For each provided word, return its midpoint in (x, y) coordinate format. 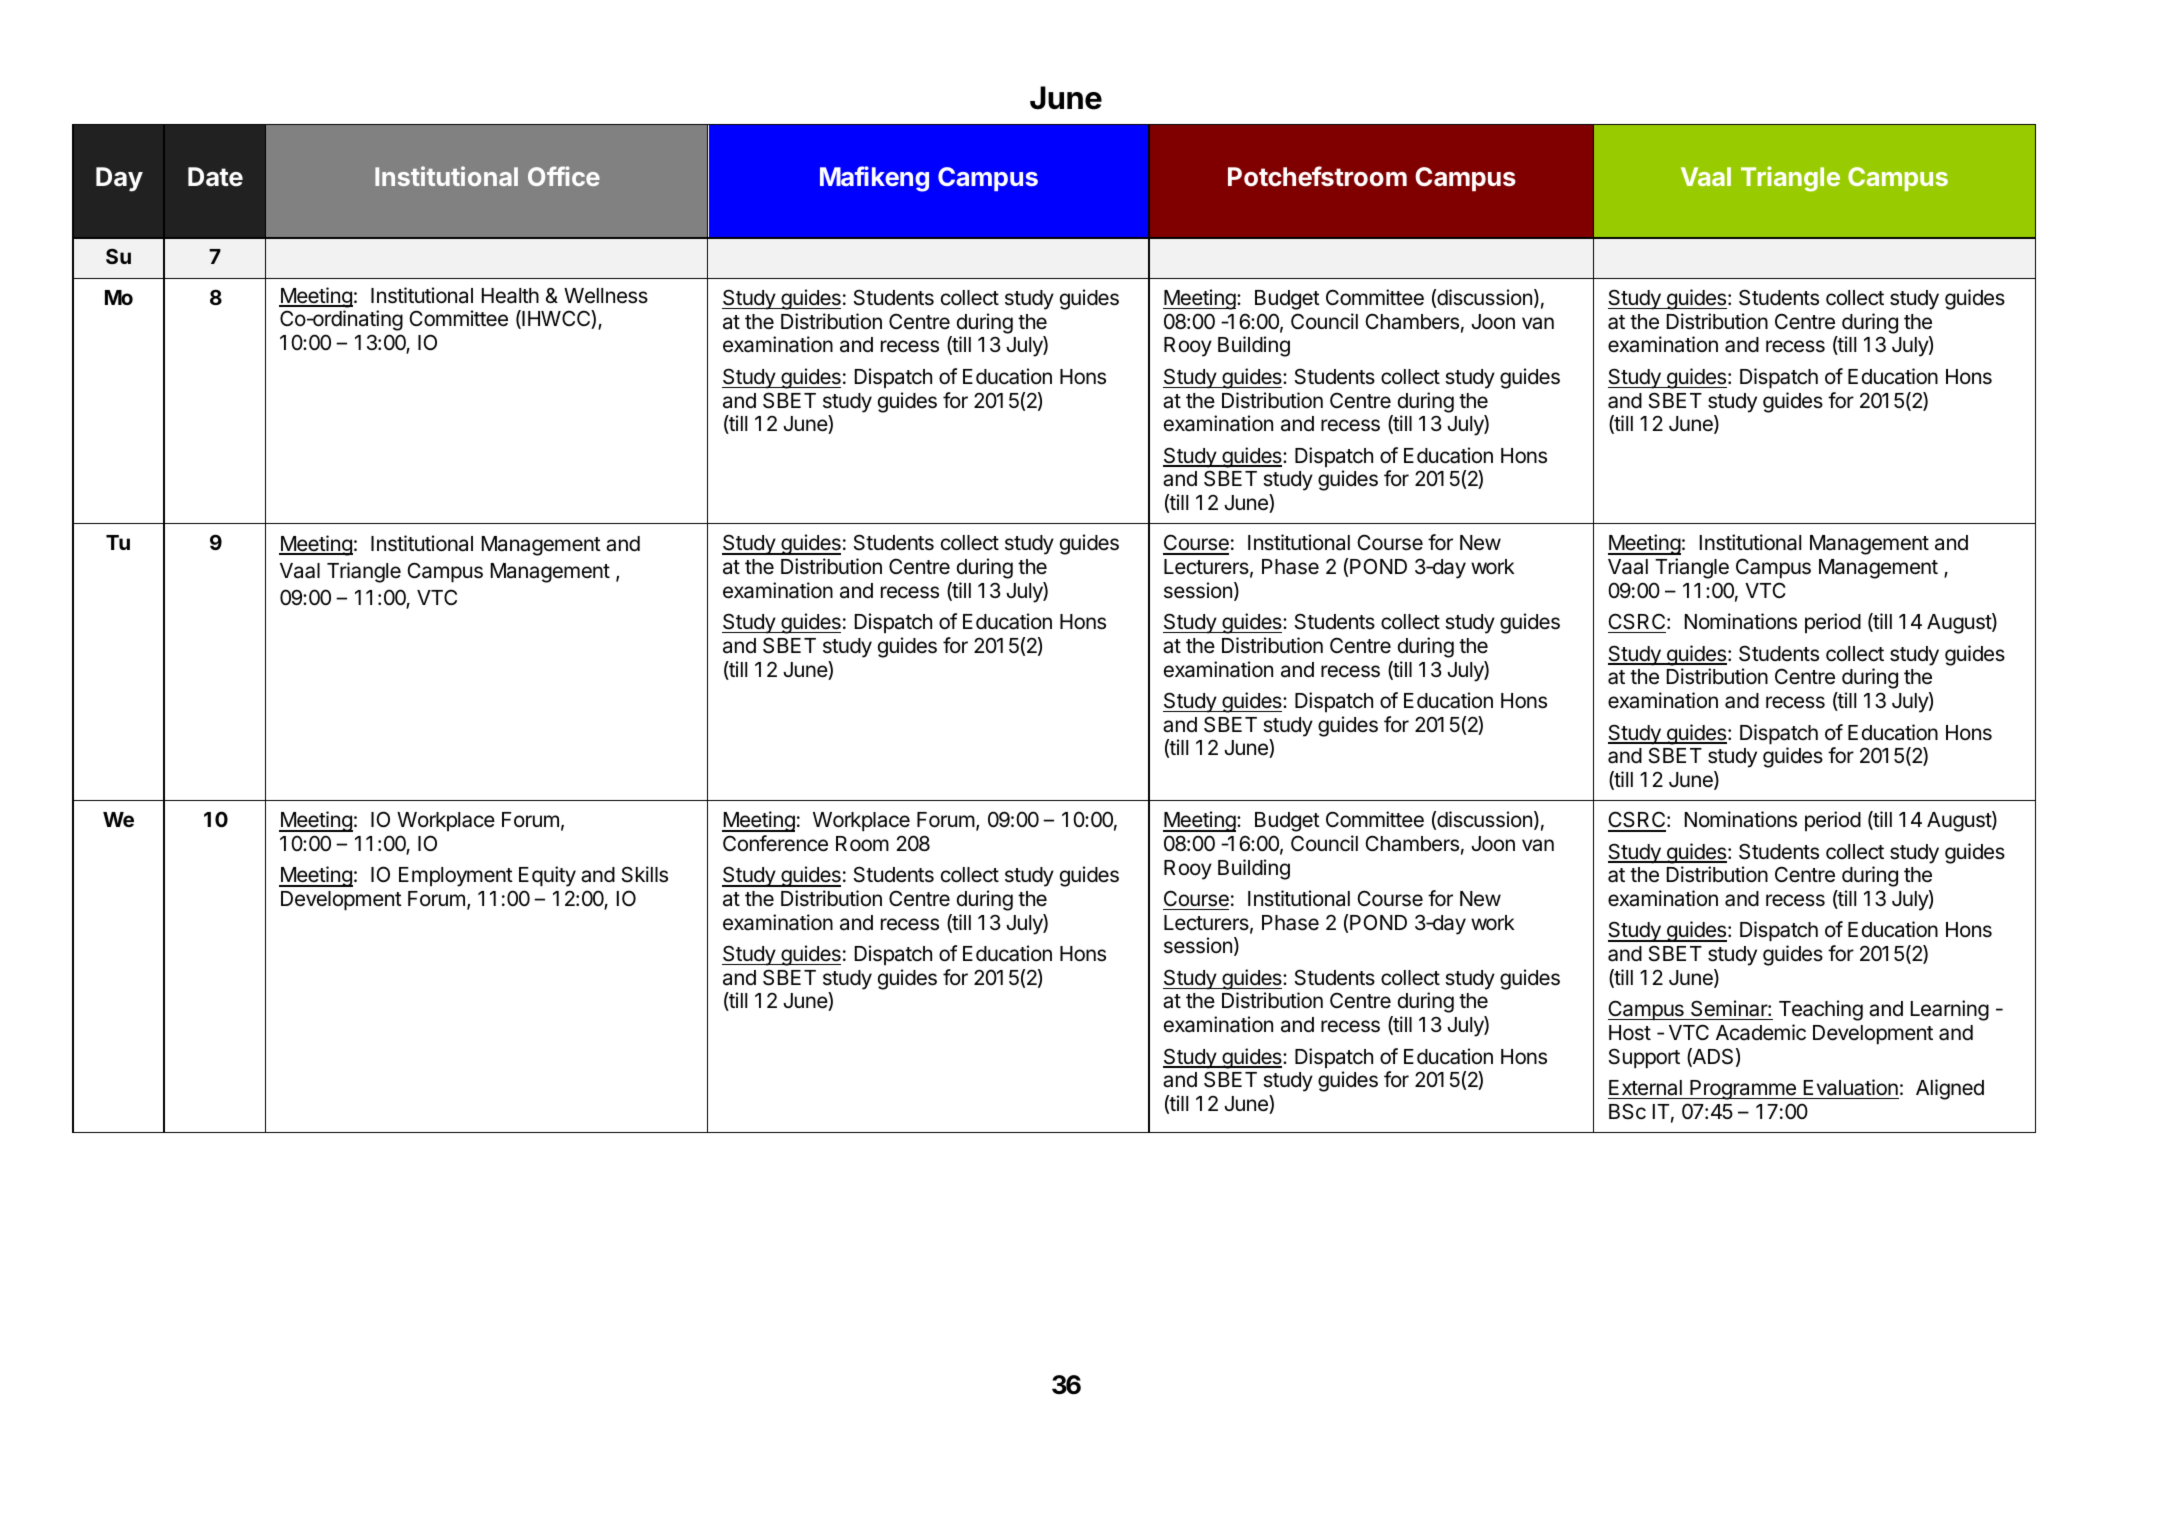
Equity (547, 876)
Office (564, 176)
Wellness (606, 296)
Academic (1761, 1032)
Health (510, 296)
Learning (1950, 1010)
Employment (456, 877)
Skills (645, 874)
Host (1630, 1033)
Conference (775, 843)
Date (215, 177)
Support (1644, 1058)
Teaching (1821, 1010)
